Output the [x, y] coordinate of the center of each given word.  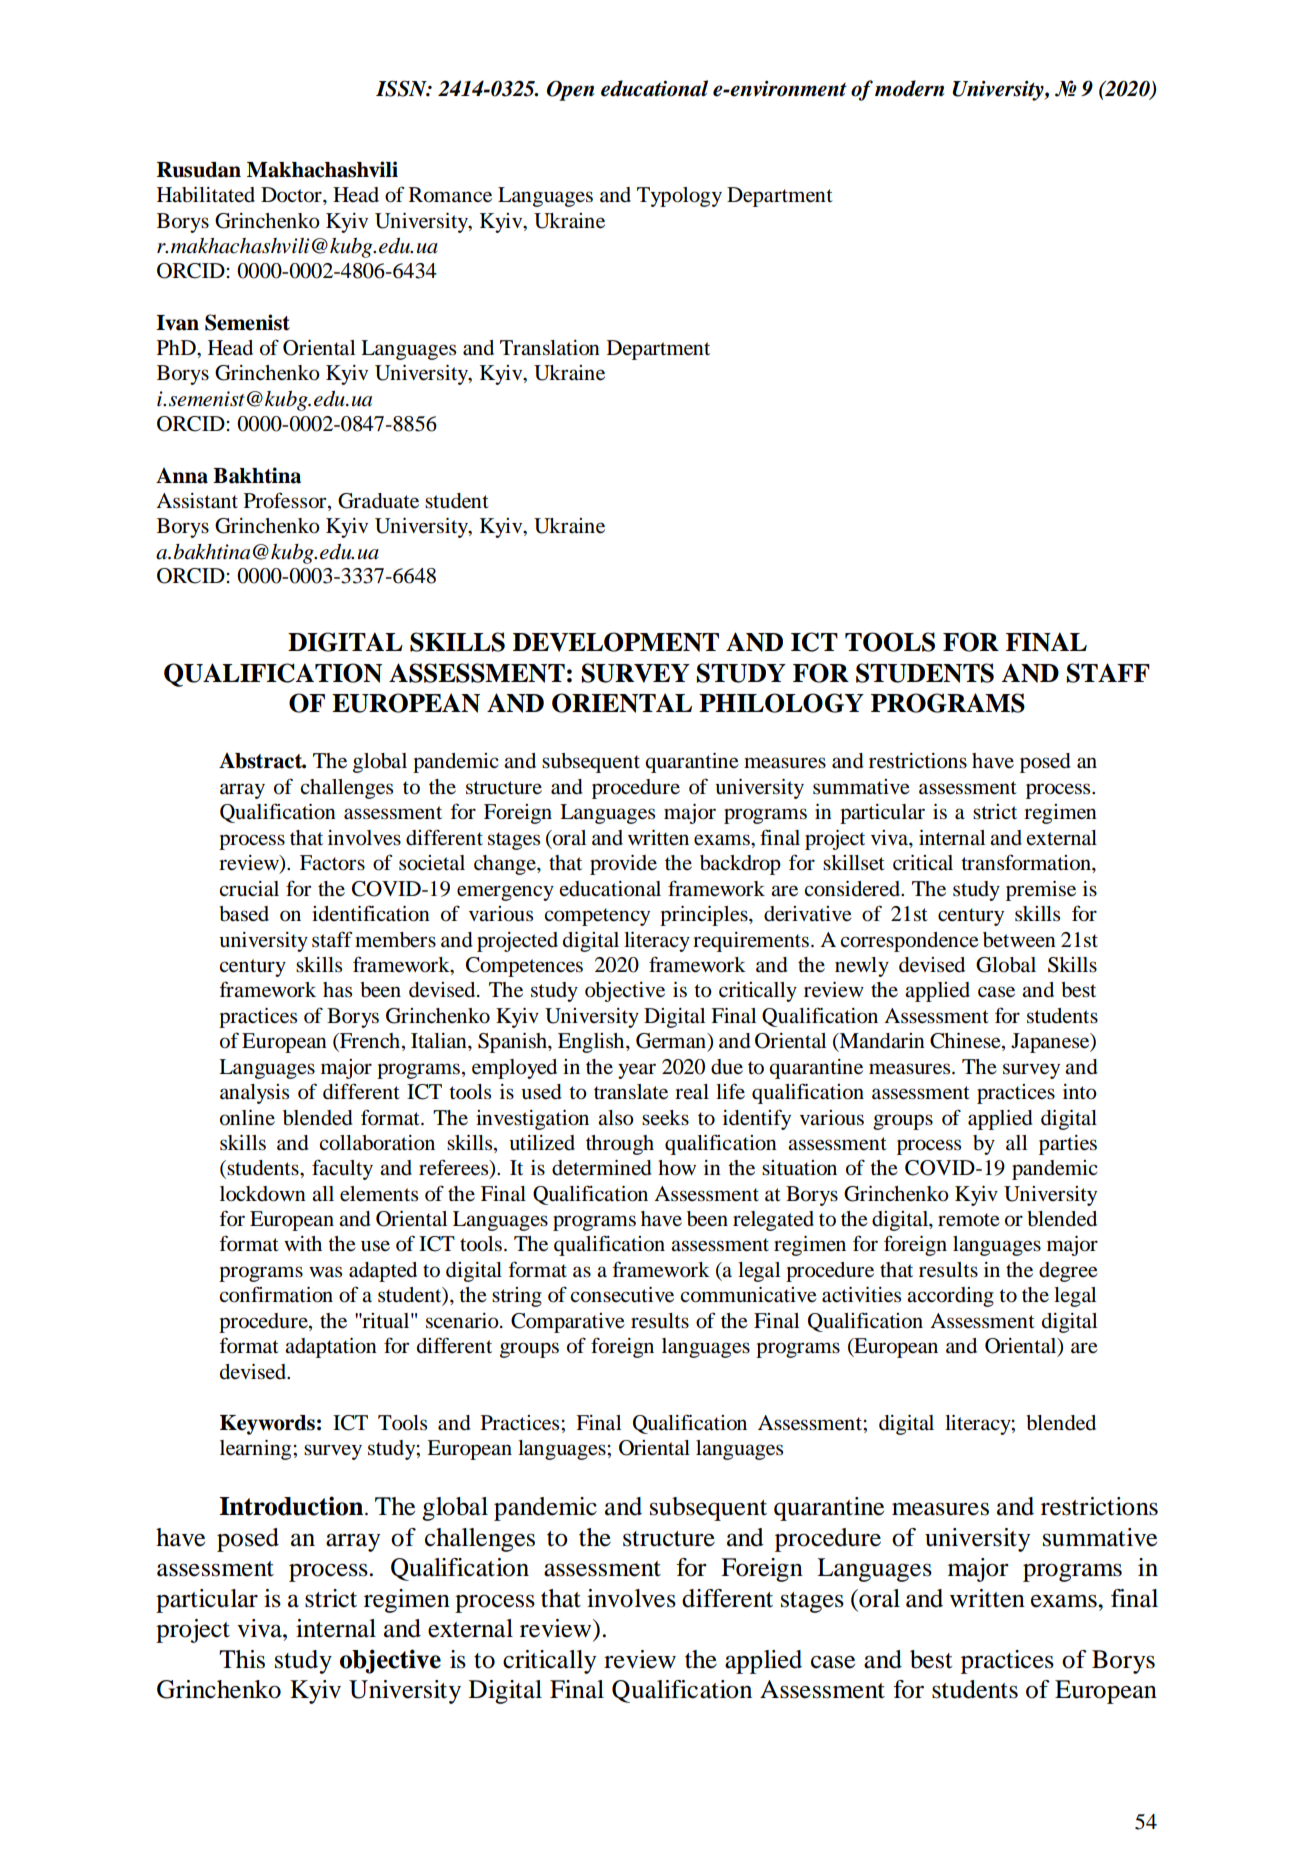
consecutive [622, 1295]
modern [910, 88]
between [1019, 940]
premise [1041, 891]
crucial [249, 889]
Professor [286, 500]
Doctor [292, 195]
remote [969, 1220]
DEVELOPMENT [616, 642]
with [303, 1243]
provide [623, 865]
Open [571, 90]
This [242, 1659]
